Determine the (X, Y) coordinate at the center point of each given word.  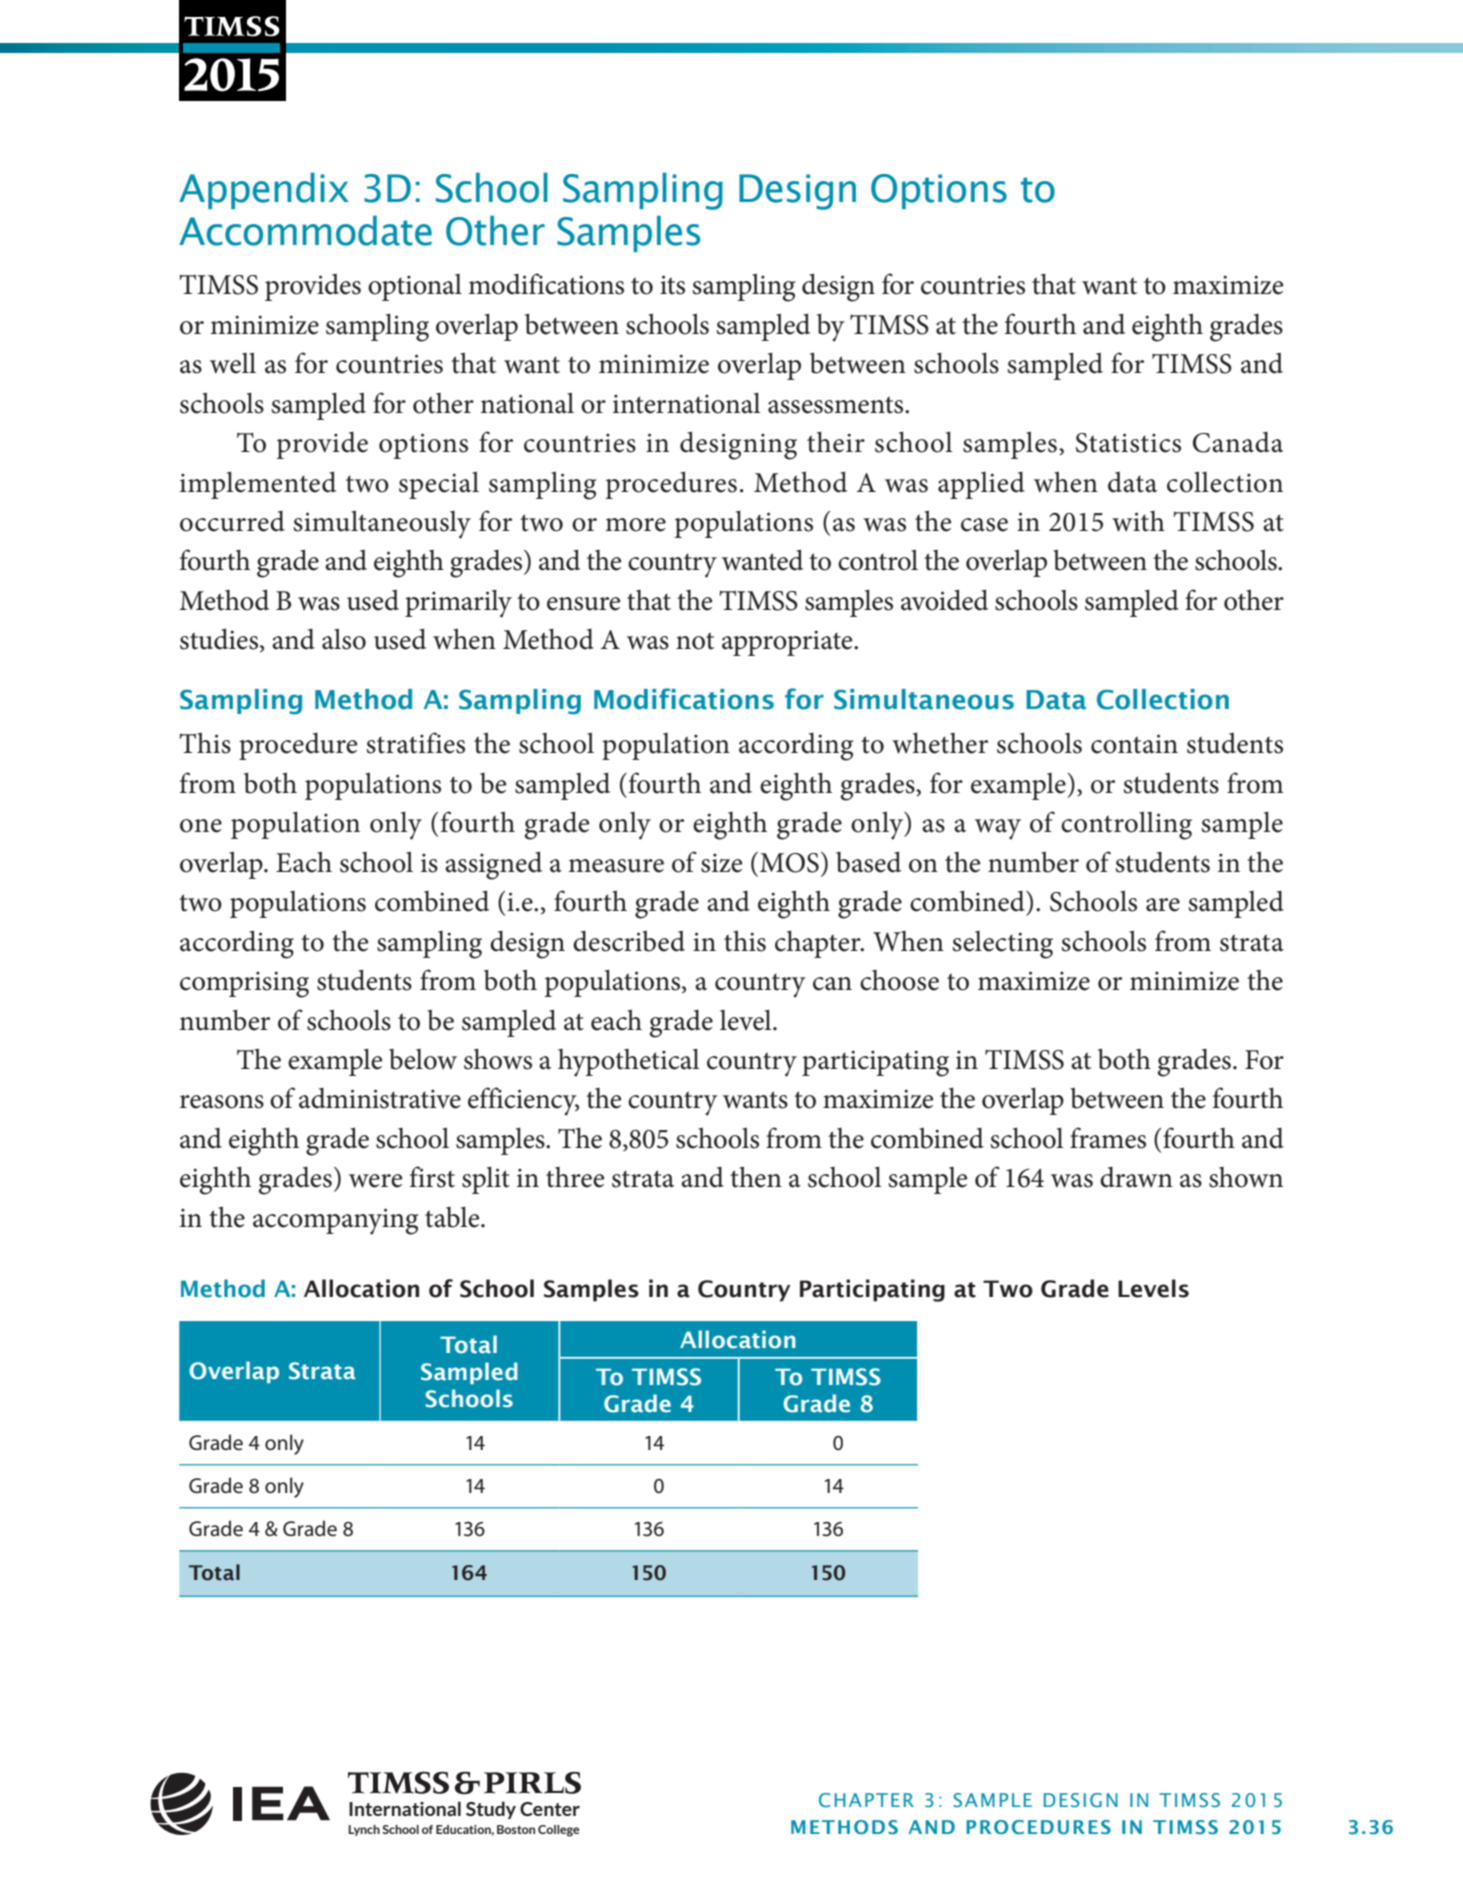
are (1163, 905)
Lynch (364, 1830)
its (672, 285)
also (344, 639)
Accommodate (305, 230)
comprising (244, 984)
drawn (1136, 1177)
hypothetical (628, 1062)
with (1138, 521)
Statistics (1128, 443)
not (695, 641)
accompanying (335, 1221)
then (756, 1177)
